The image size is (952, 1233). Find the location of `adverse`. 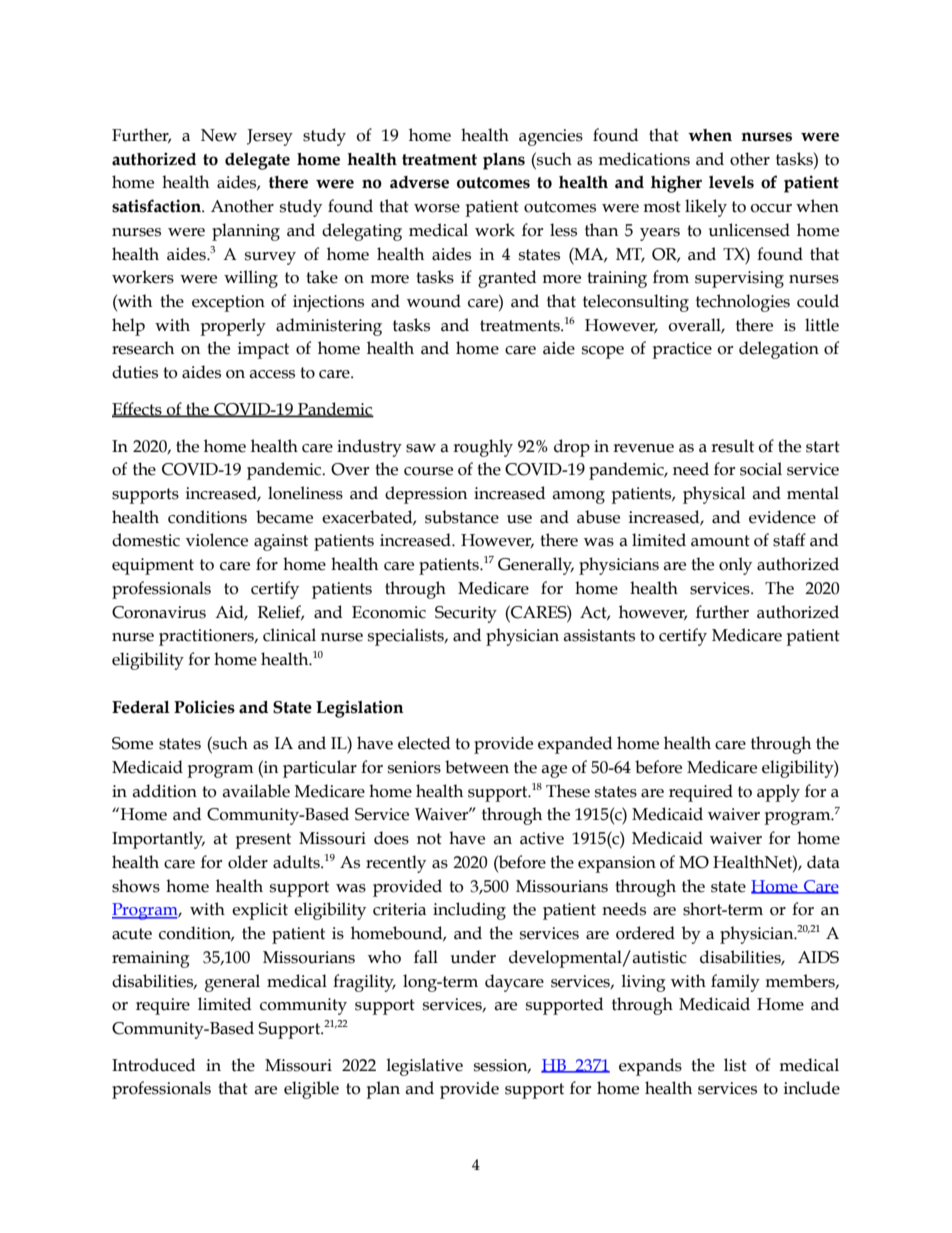

adverse is located at coordinates (419, 182).
